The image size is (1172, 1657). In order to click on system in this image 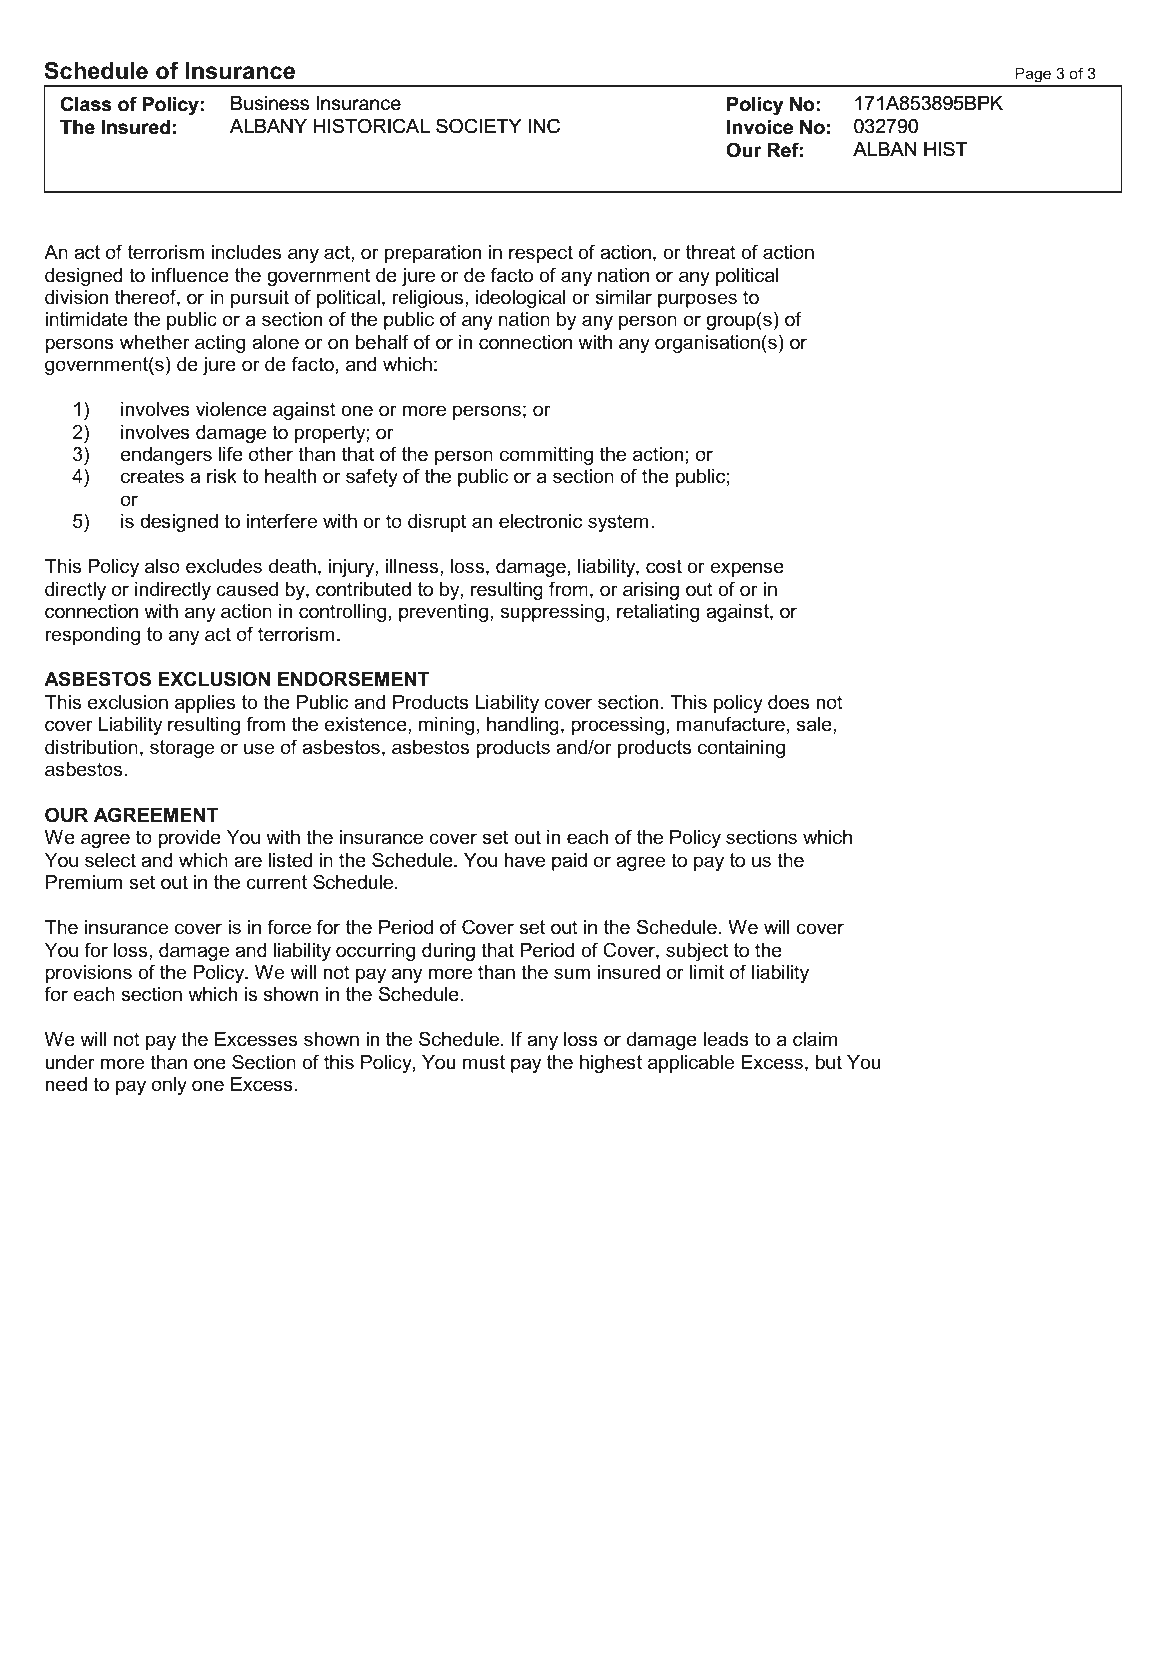, I will do `click(618, 523)`.
